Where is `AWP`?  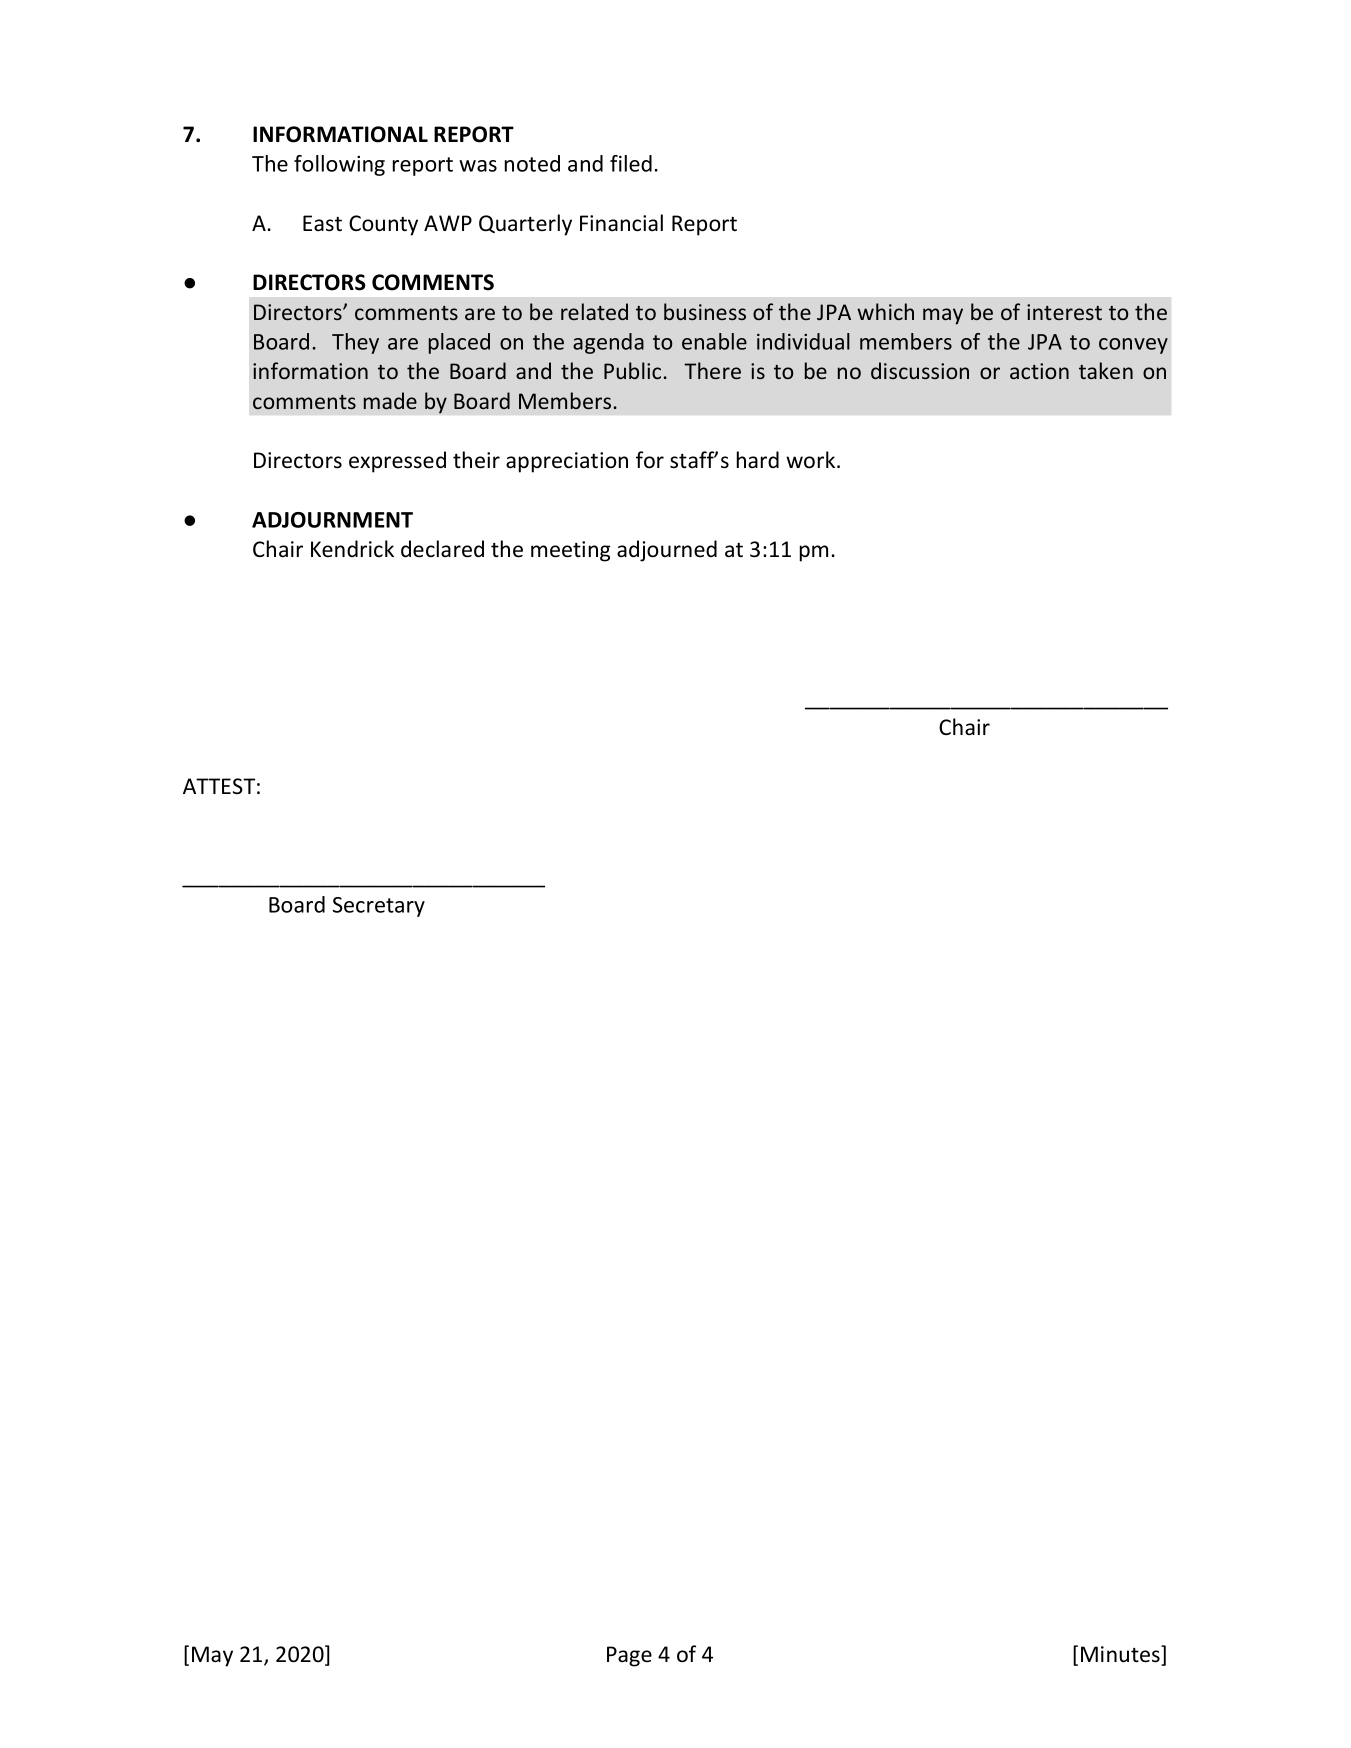
AWP is located at coordinates (448, 223).
